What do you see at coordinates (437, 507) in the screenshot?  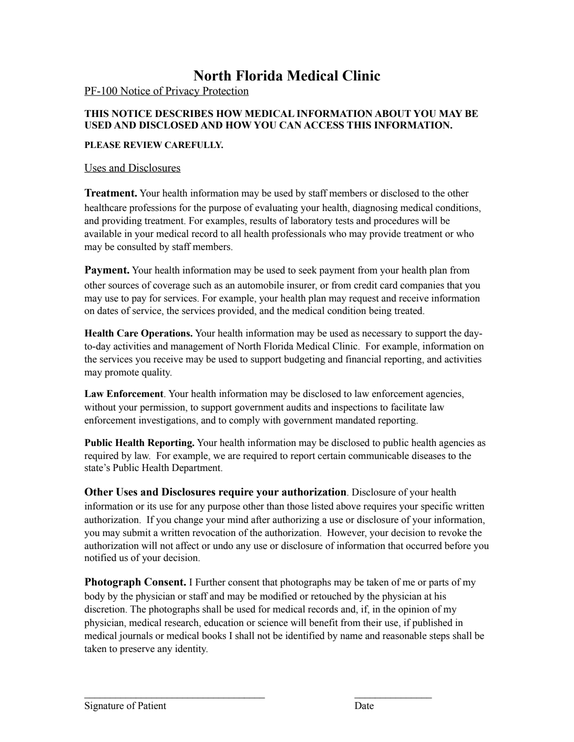 I see `specific` at bounding box center [437, 507].
